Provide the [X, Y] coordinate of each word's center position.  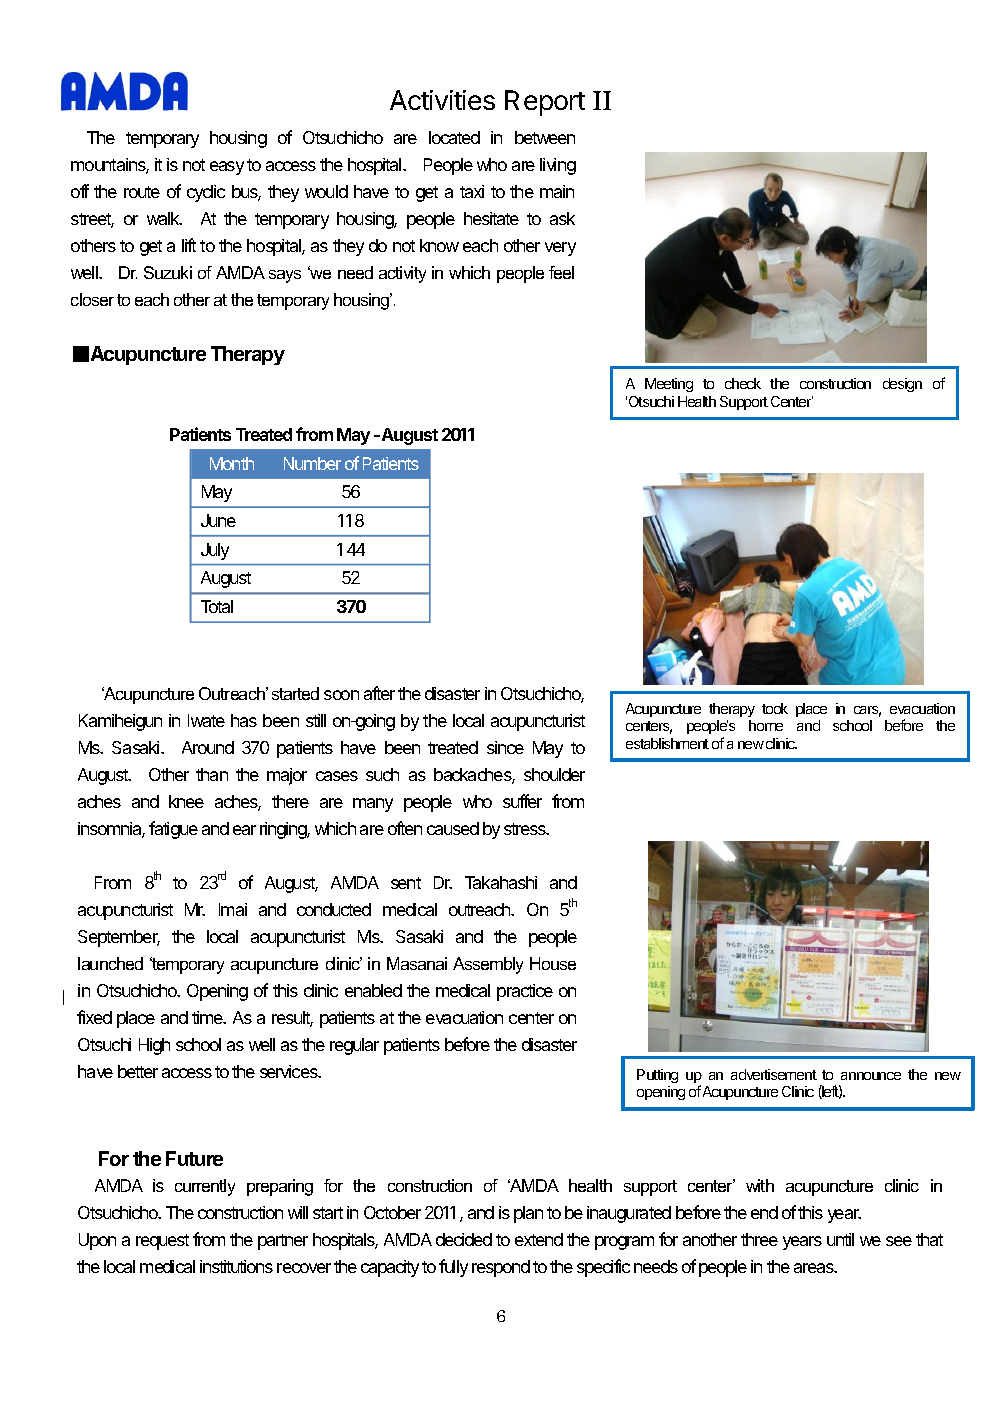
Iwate [206, 720]
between [545, 137]
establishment [667, 743]
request [162, 1242]
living [558, 166]
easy [227, 168]
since [505, 747]
